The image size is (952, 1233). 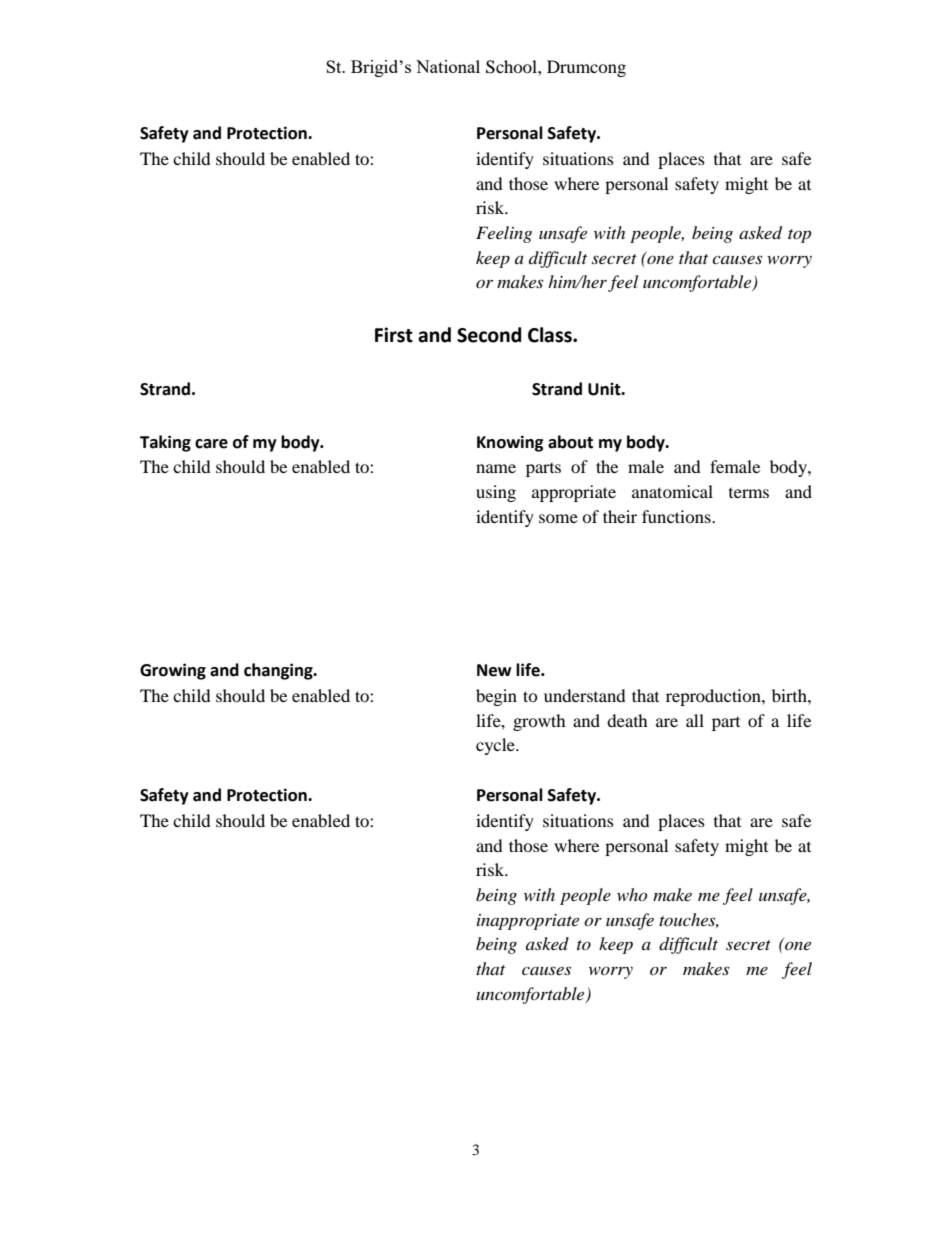 I want to click on National, so click(x=448, y=66).
